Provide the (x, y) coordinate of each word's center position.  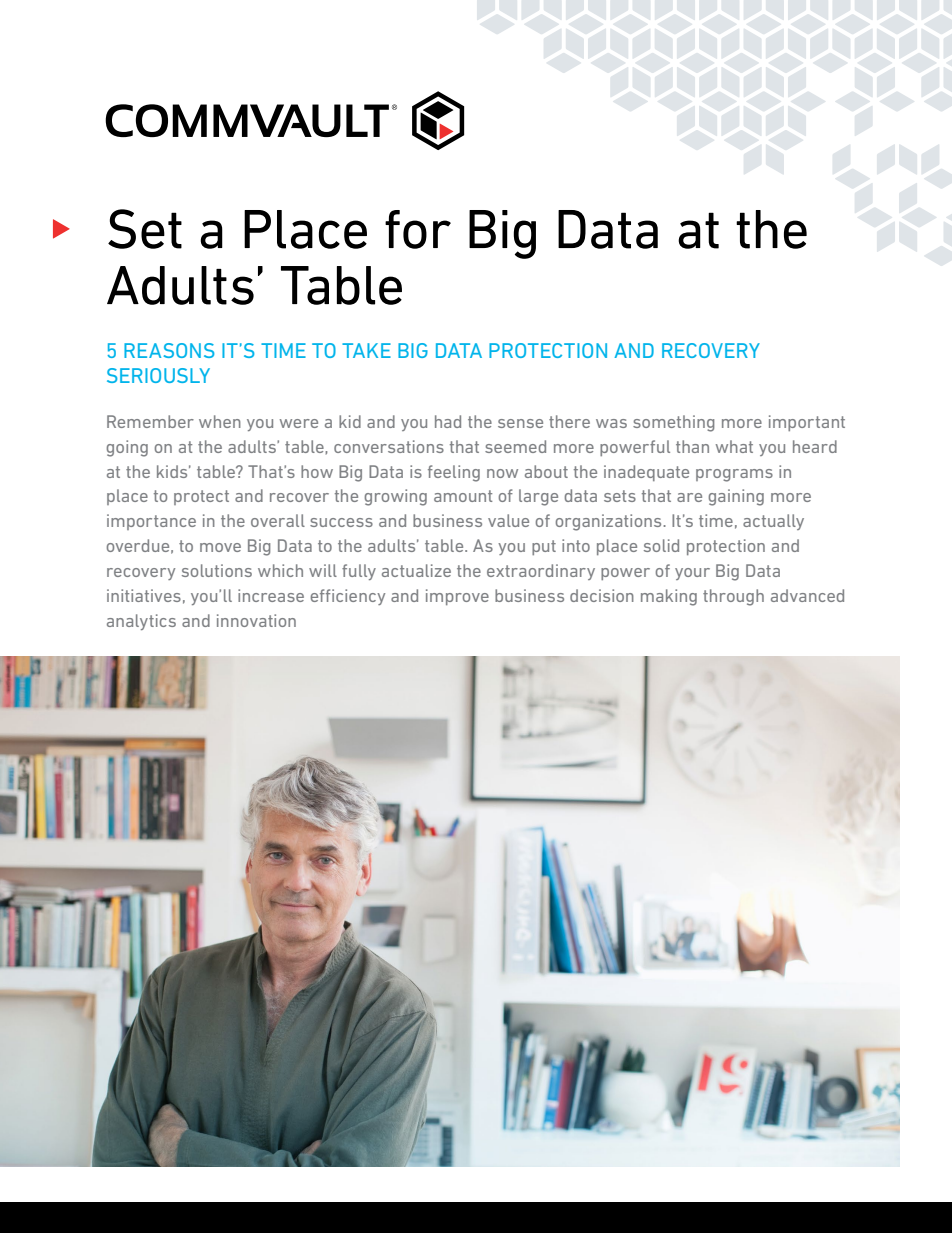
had (448, 421)
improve (457, 597)
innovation (256, 620)
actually (773, 522)
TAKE (366, 350)
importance (151, 522)
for (418, 229)
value (508, 520)
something (674, 423)
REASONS (169, 350)
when (220, 421)
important (807, 423)
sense (520, 423)
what (734, 446)
